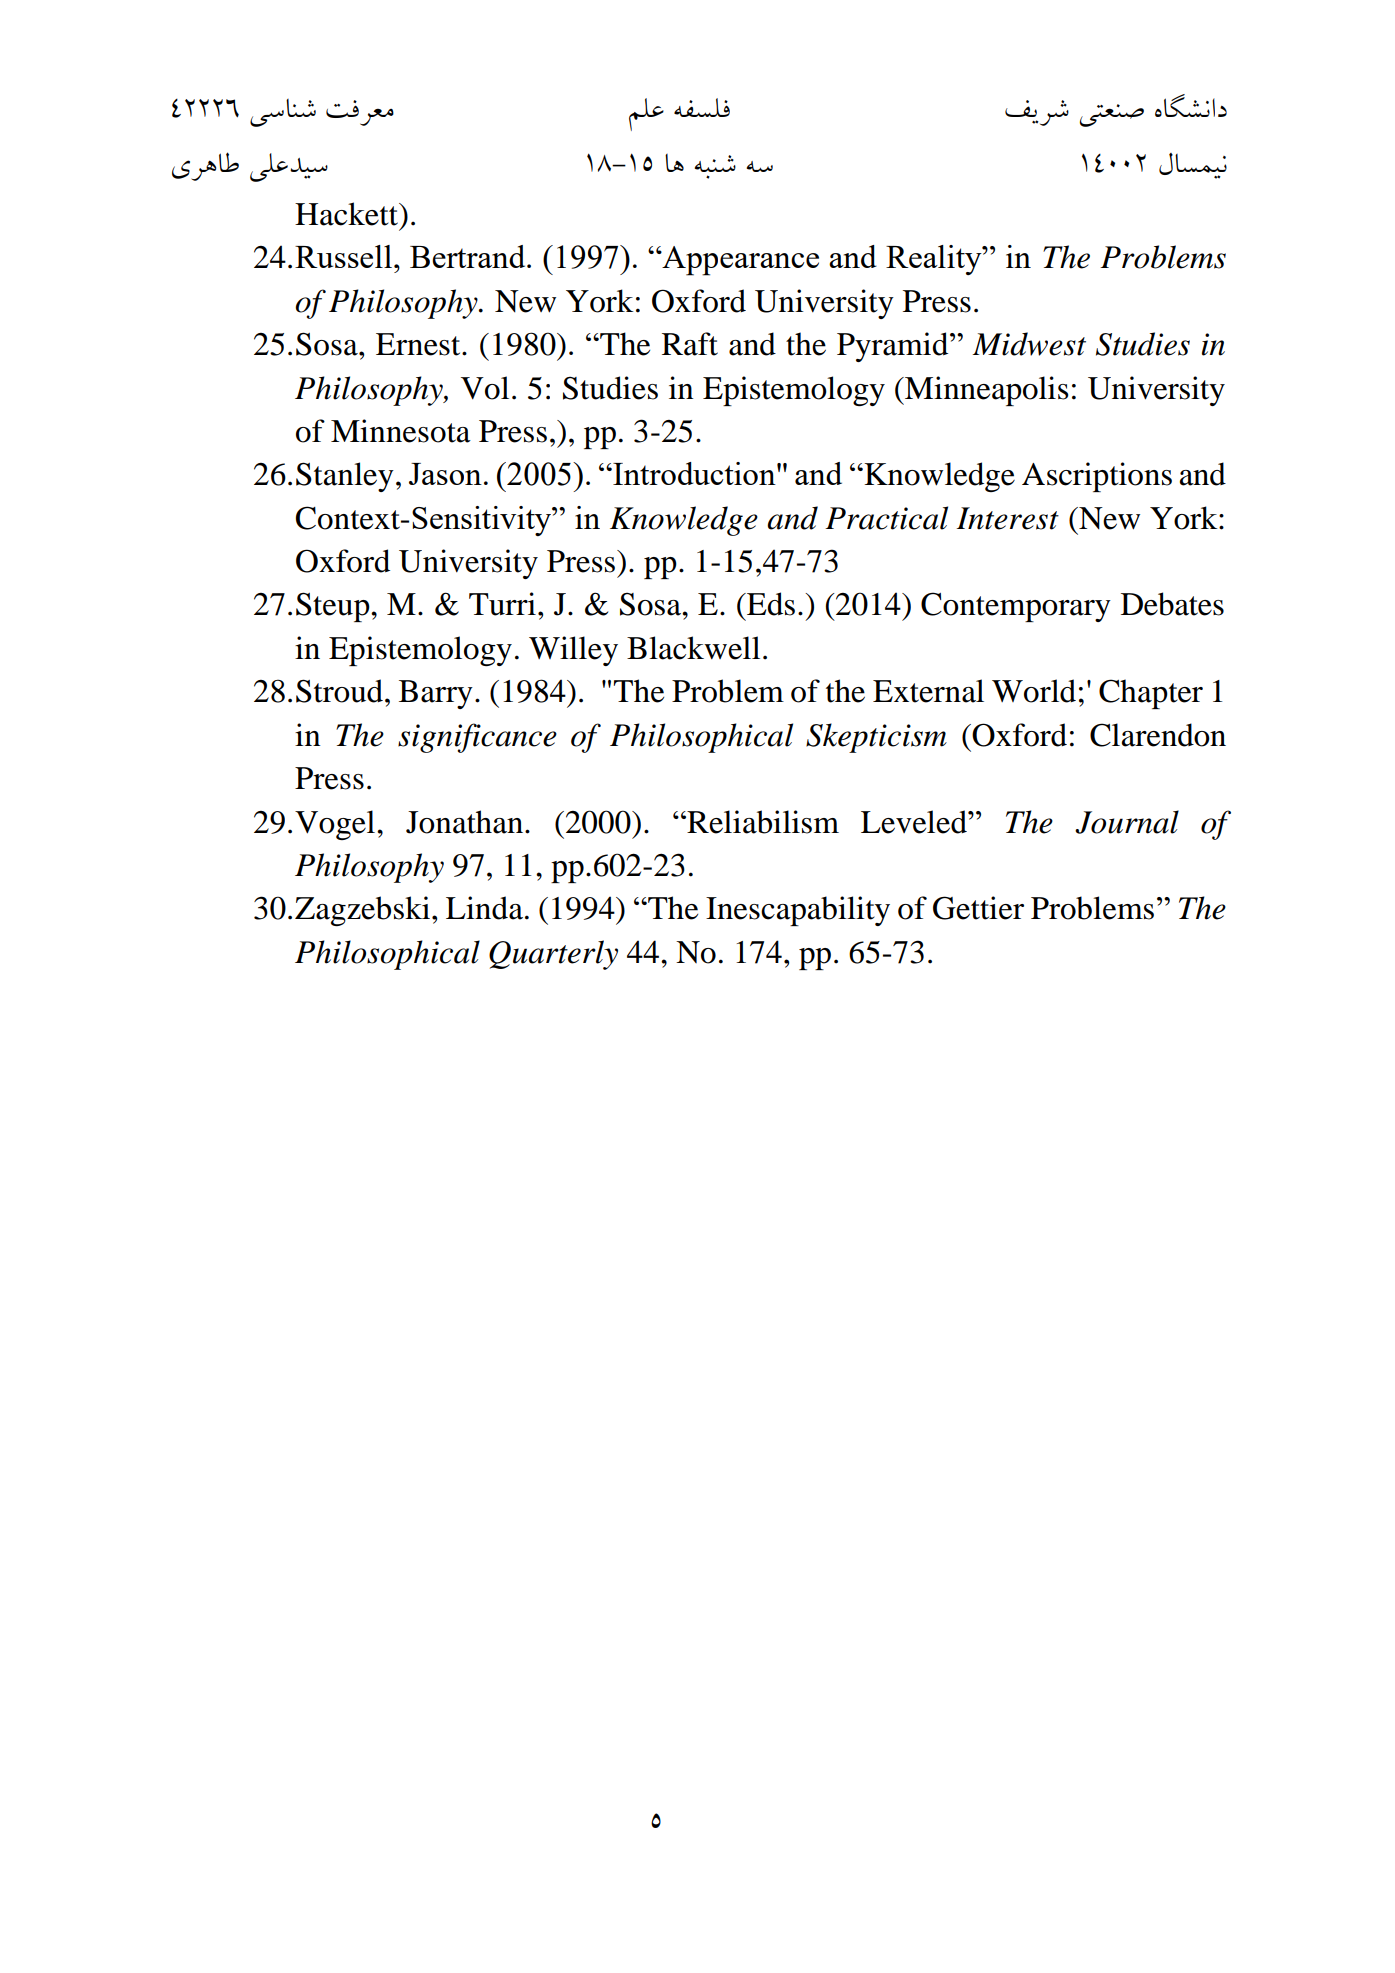 The height and width of the screenshot is (1973, 1395). What do you see at coordinates (1016, 607) in the screenshot?
I see `Contemporary` at bounding box center [1016, 607].
